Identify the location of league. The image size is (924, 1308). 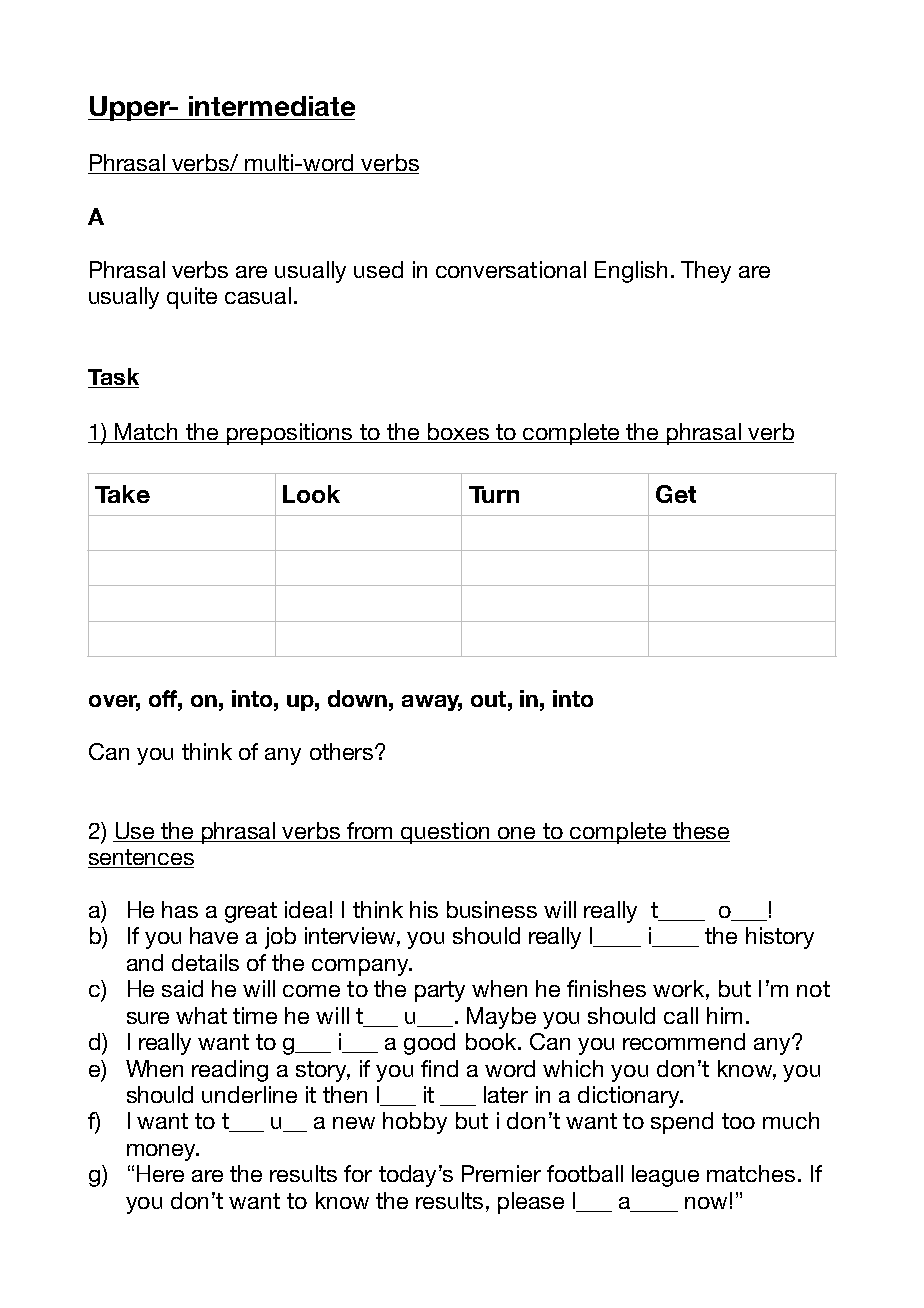
(665, 1176).
